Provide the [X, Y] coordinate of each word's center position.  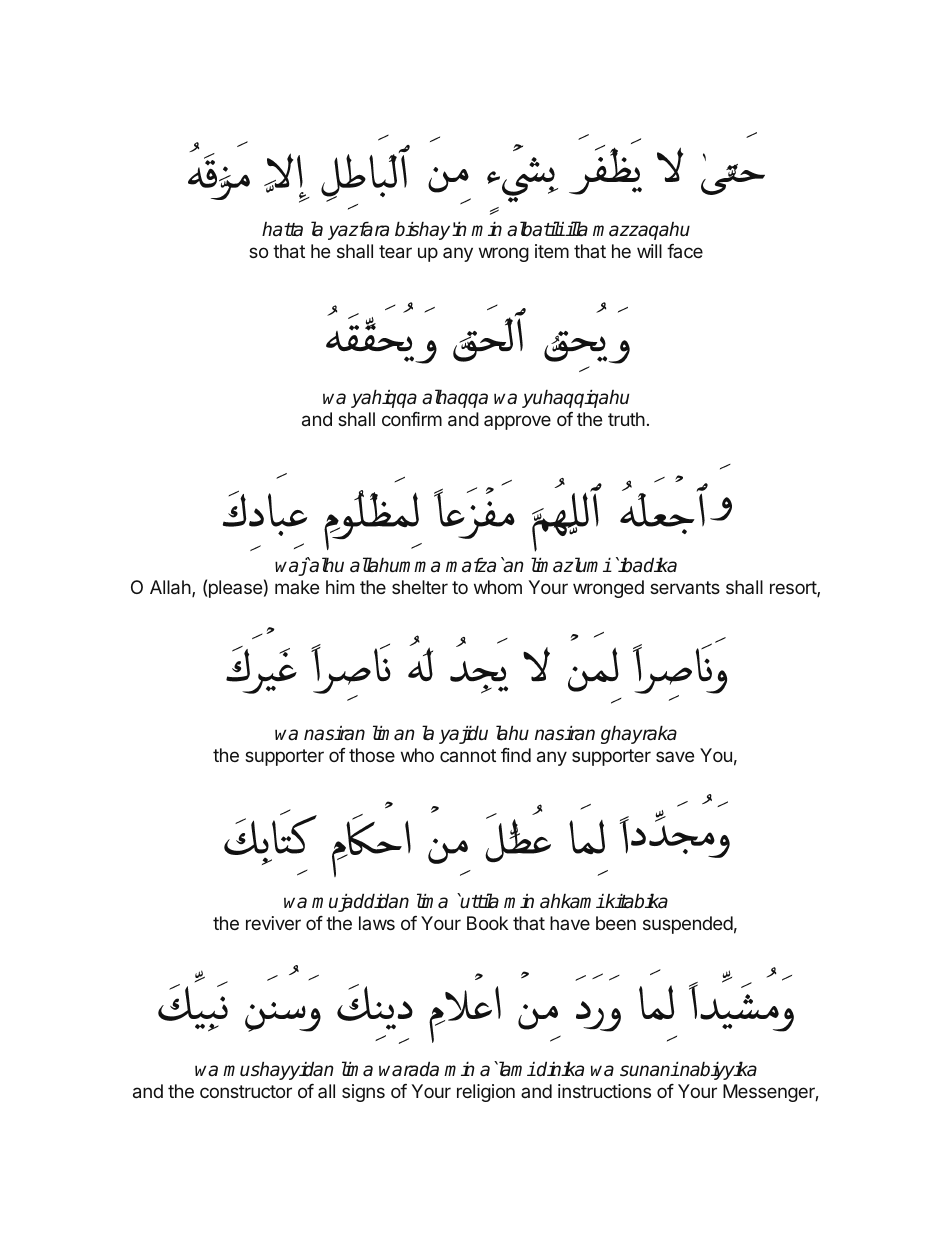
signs [363, 1093]
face [685, 251]
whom [498, 587]
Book [487, 923]
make [297, 587]
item [552, 251]
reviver [273, 923]
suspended [688, 925]
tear [395, 251]
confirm [412, 419]
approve [517, 422]
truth [626, 419]
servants [685, 587]
